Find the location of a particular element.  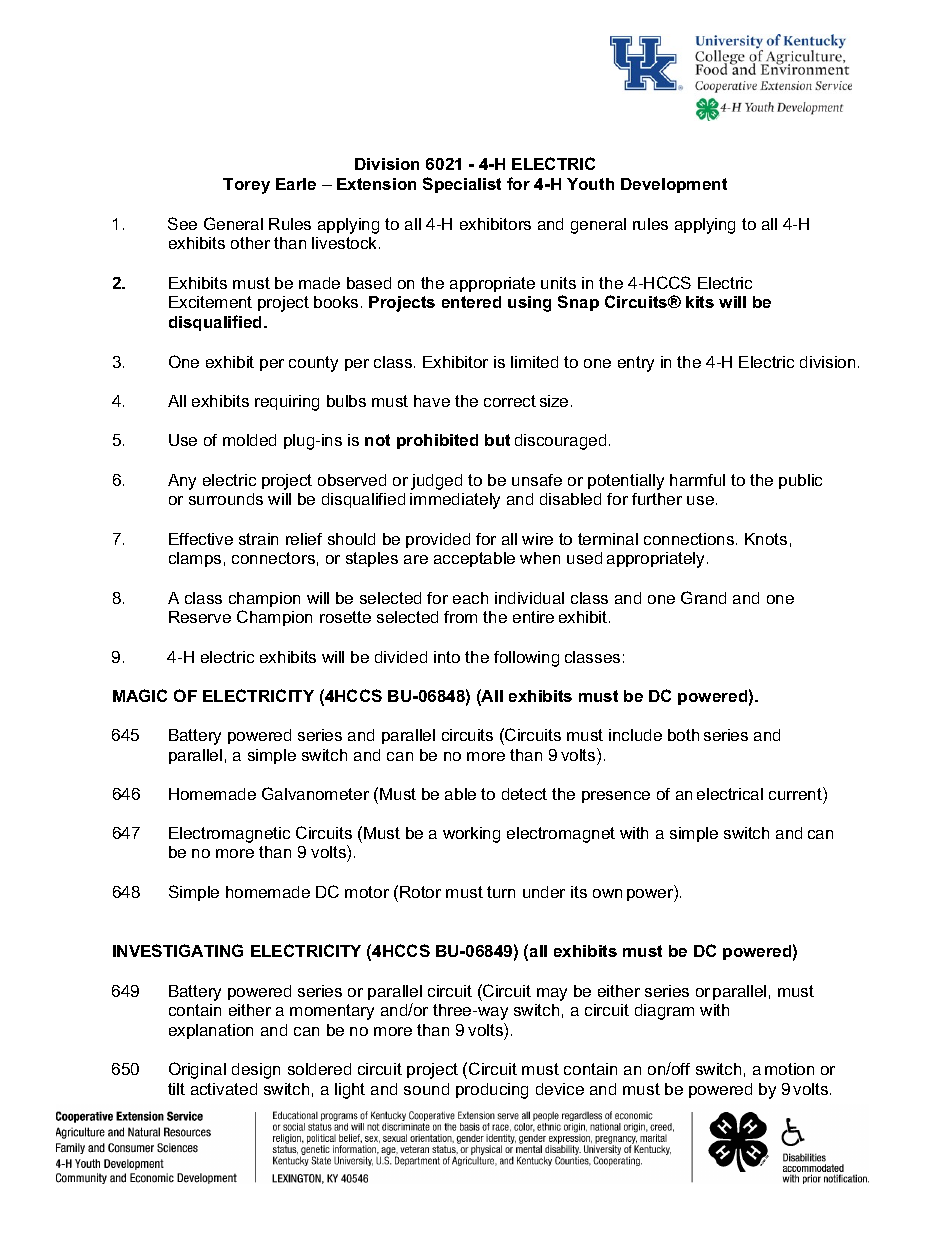

from is located at coordinates (460, 617).
